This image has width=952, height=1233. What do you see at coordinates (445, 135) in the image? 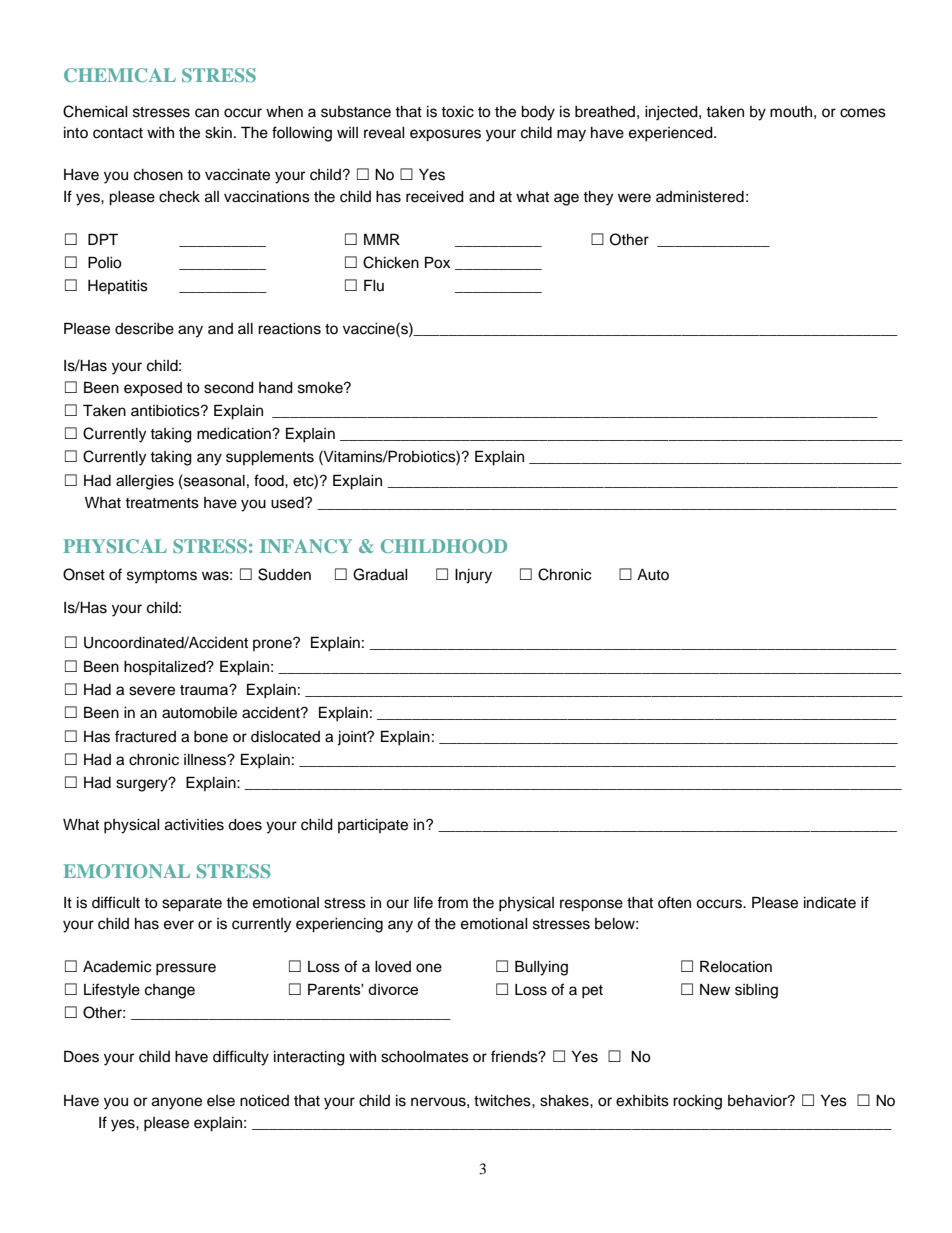
I see `exposures` at bounding box center [445, 135].
